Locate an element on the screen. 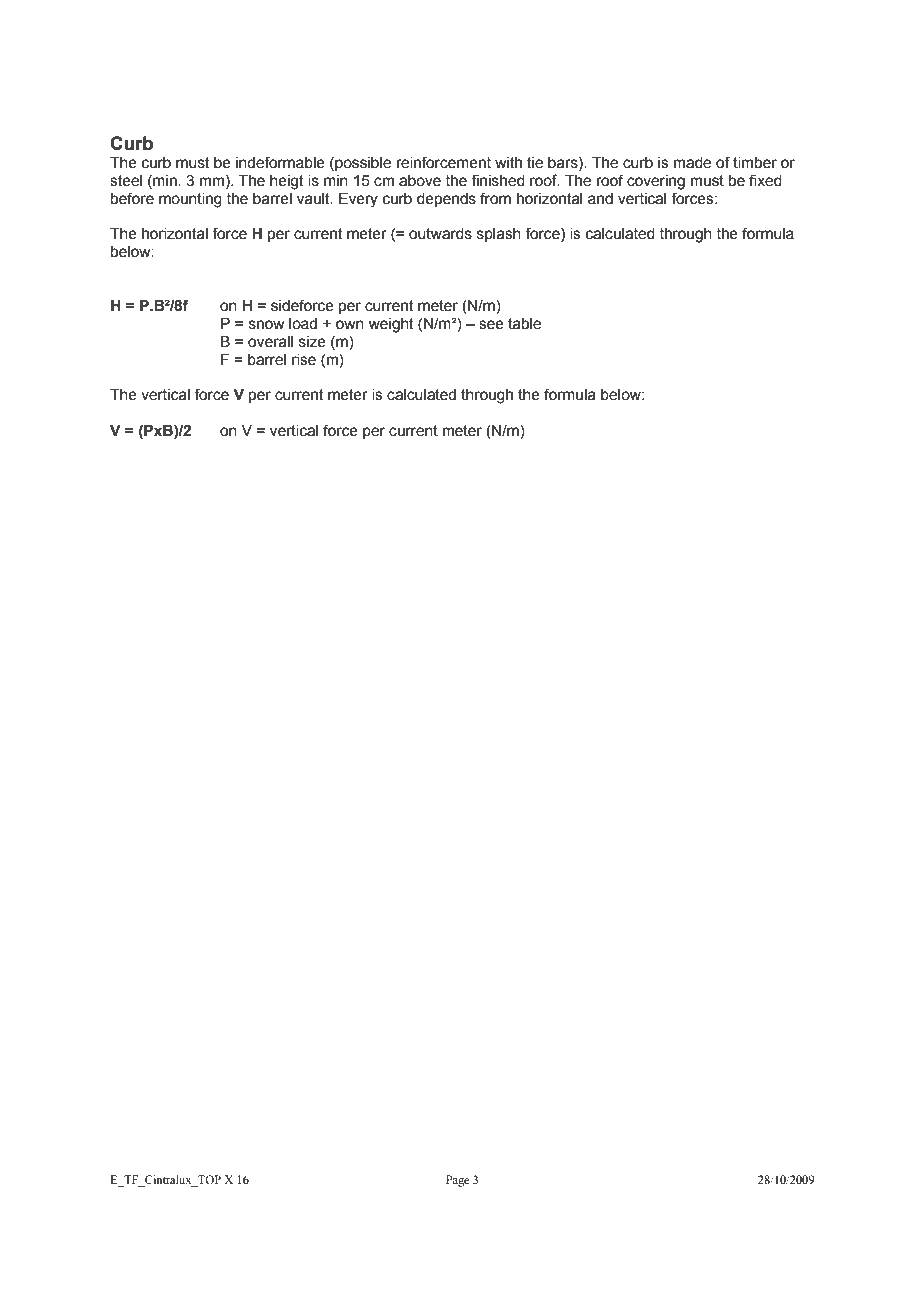 This screenshot has width=924, height=1308. covering is located at coordinates (656, 182).
